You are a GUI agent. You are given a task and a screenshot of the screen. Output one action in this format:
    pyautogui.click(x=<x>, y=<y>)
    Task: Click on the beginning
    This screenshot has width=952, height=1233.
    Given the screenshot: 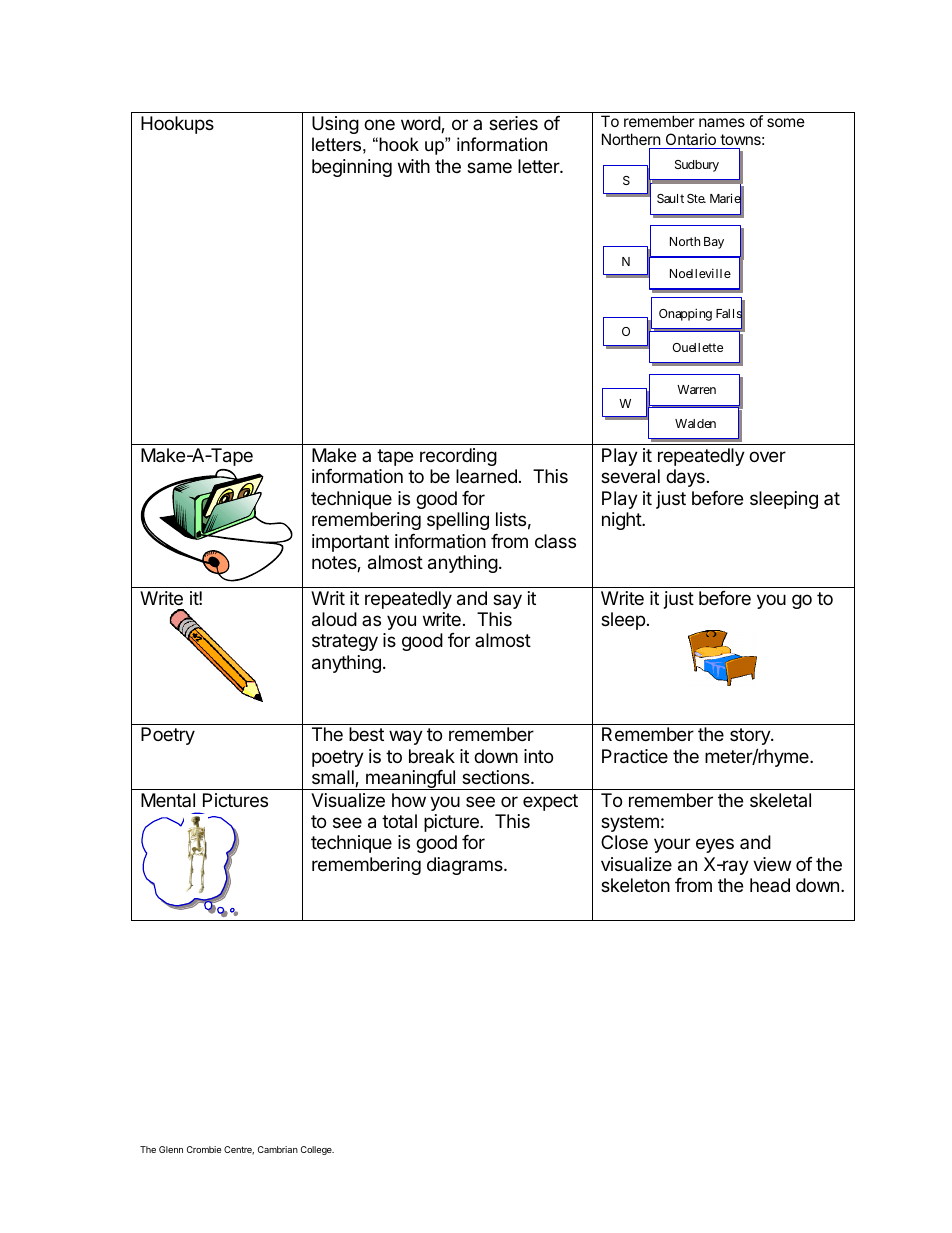 What is the action you would take?
    pyautogui.click(x=352, y=168)
